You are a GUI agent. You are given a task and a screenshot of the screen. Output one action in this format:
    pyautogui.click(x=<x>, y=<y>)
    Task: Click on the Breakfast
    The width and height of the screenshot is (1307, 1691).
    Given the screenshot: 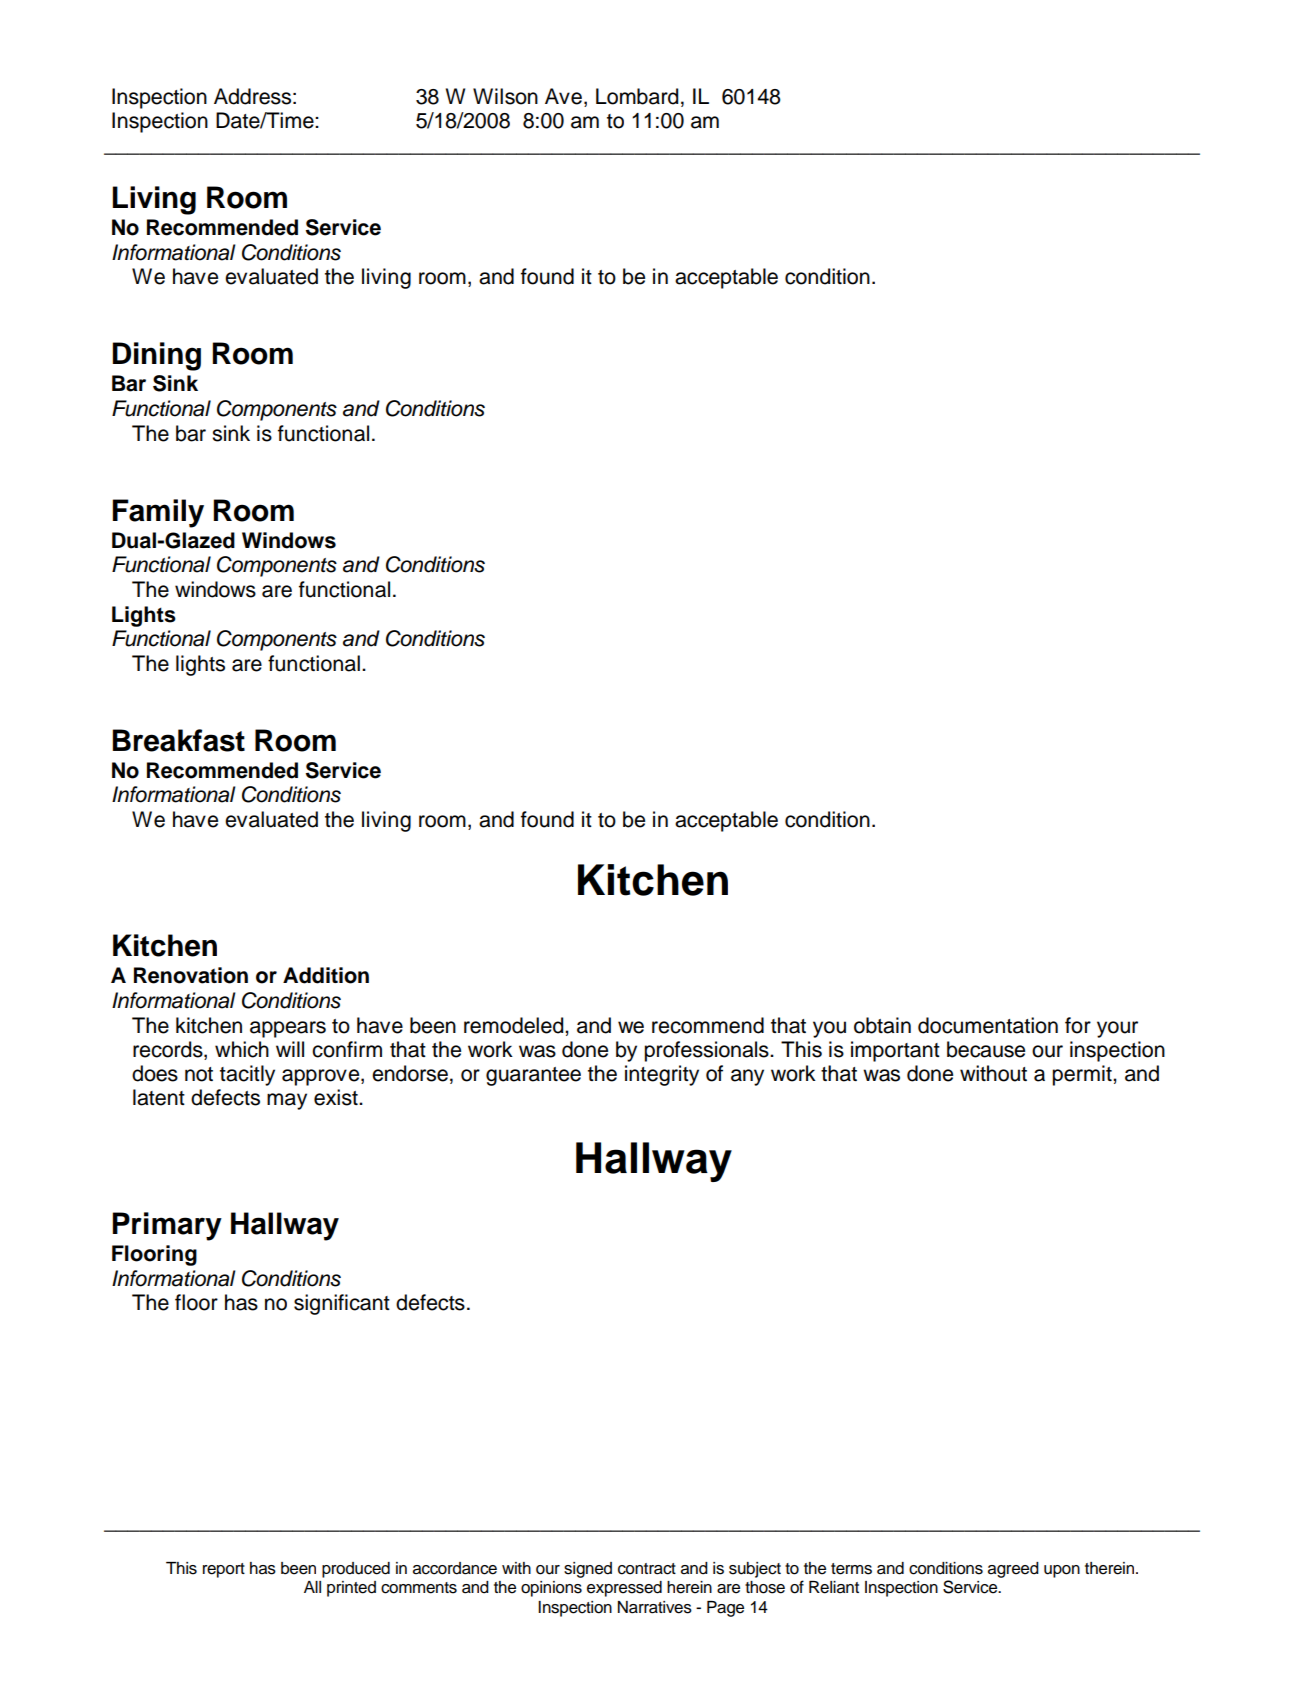 What is the action you would take?
    pyautogui.click(x=178, y=740)
